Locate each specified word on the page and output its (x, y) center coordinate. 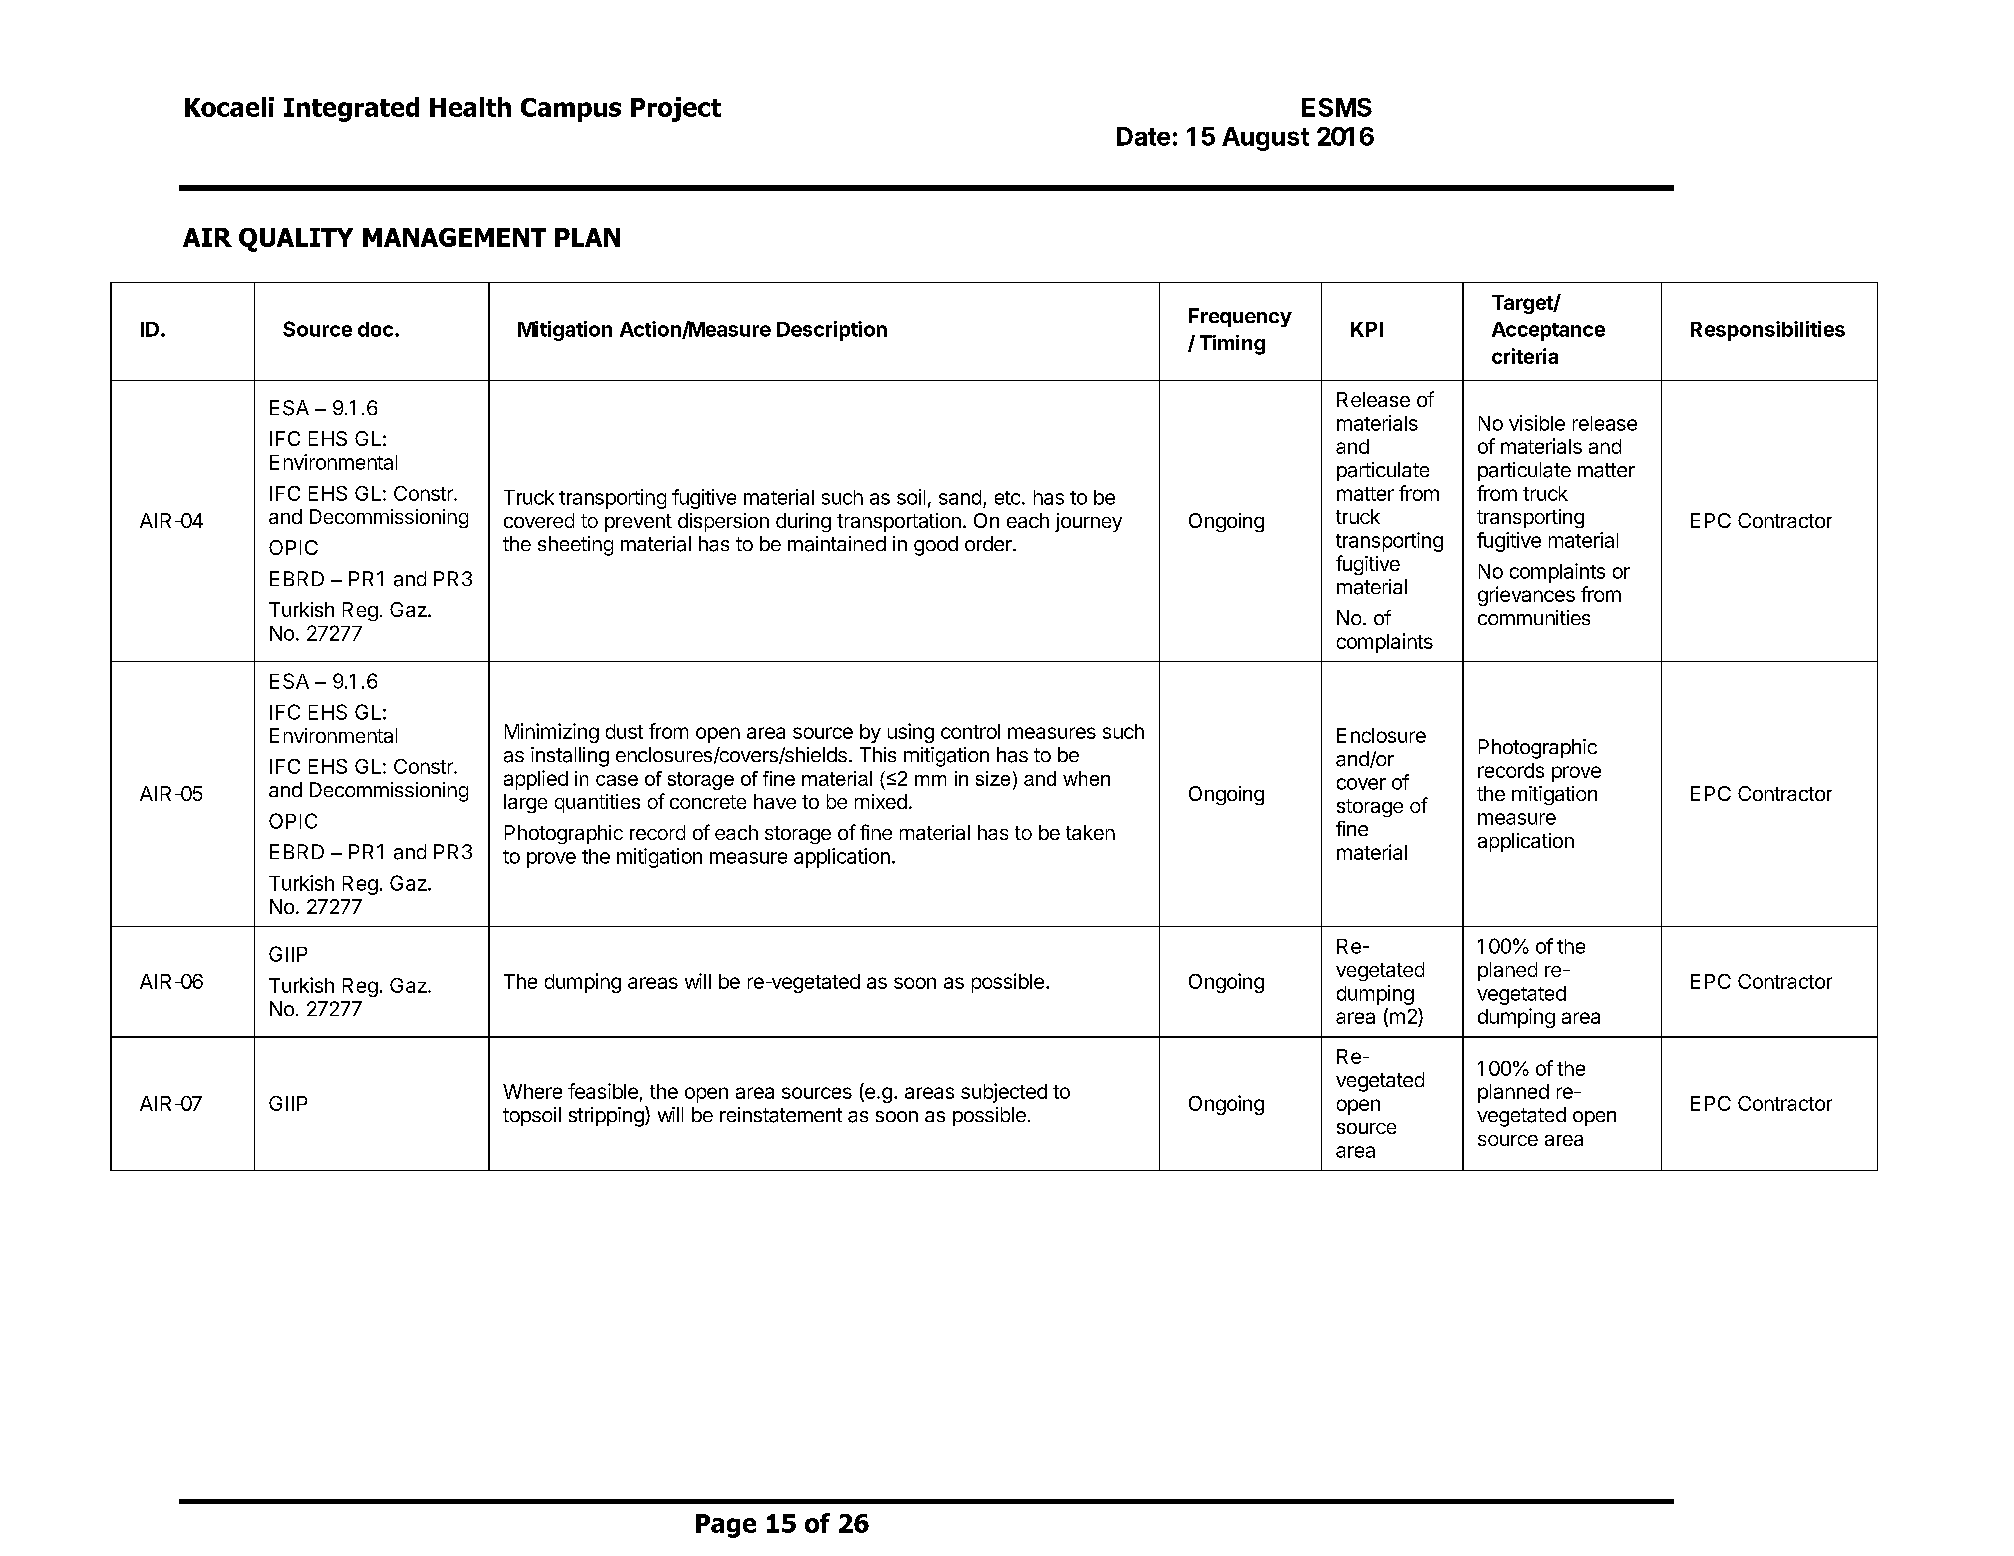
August (1265, 139)
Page (726, 1526)
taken (1090, 832)
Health (470, 107)
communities (1534, 617)
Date (1143, 136)
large (525, 803)
